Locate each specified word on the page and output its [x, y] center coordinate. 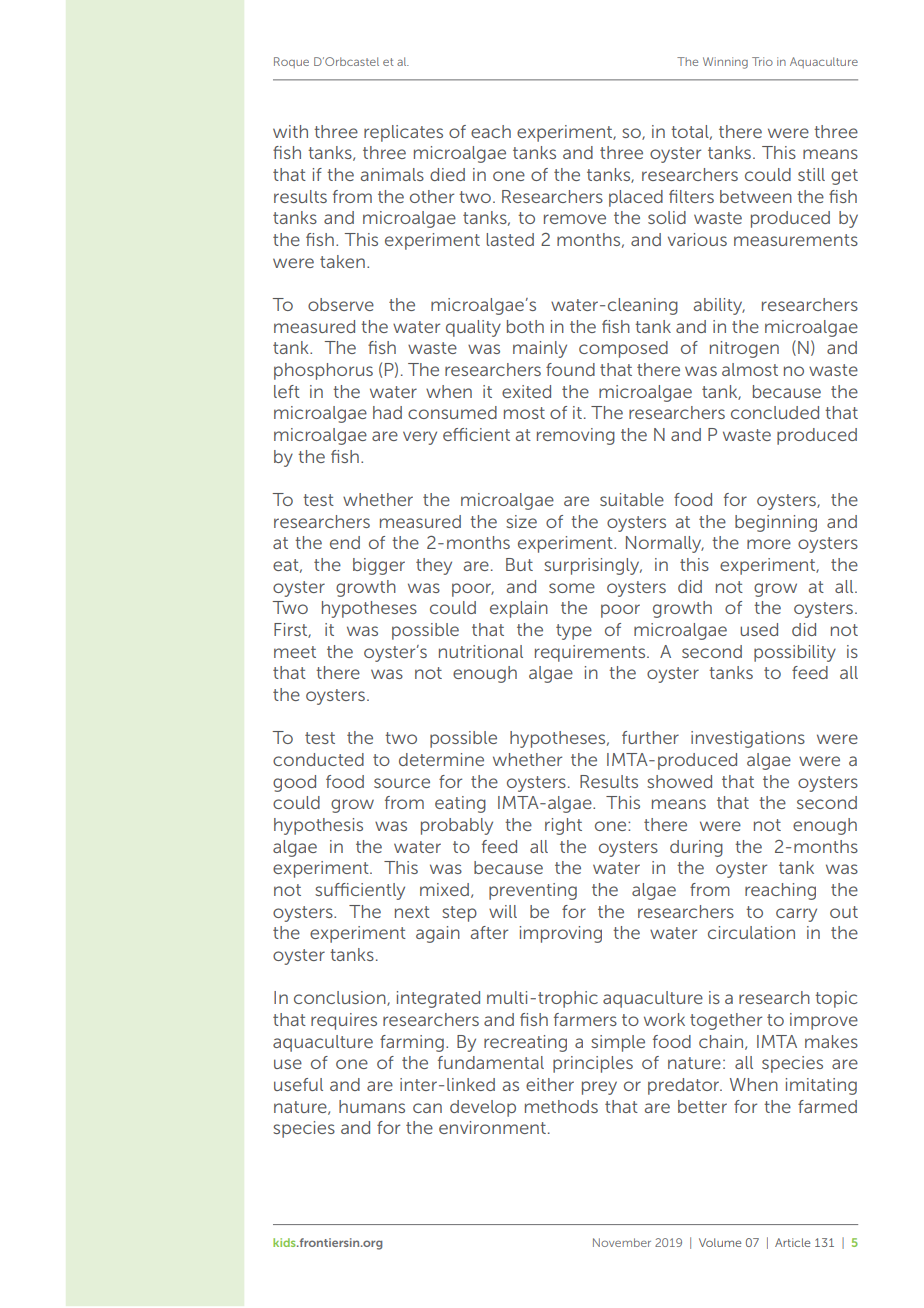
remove [575, 219]
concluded [775, 412]
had [387, 412]
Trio [762, 61]
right [563, 826]
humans [372, 1106]
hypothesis [318, 826]
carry [796, 915]
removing [576, 436]
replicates [403, 133]
